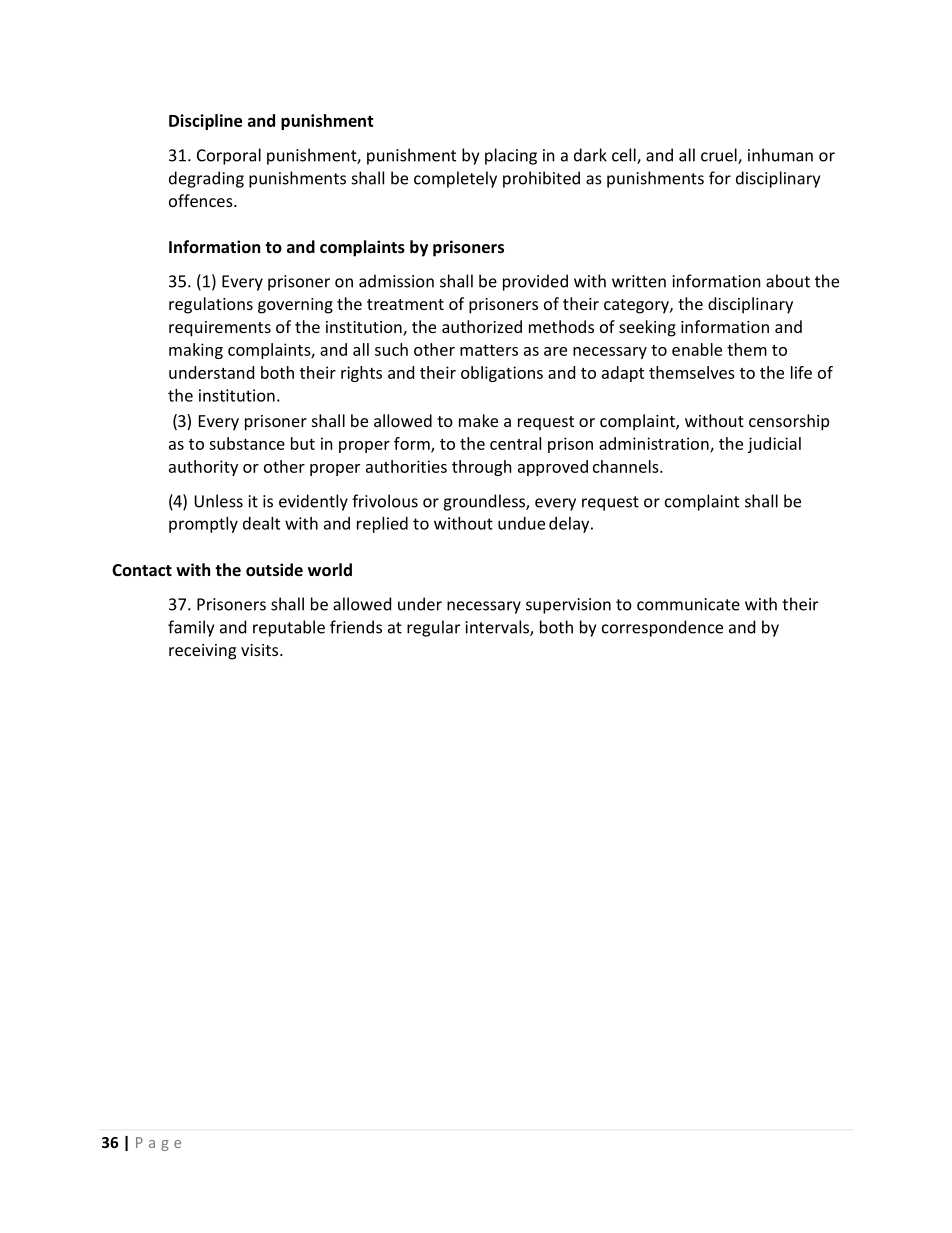  I want to click on through, so click(482, 468).
